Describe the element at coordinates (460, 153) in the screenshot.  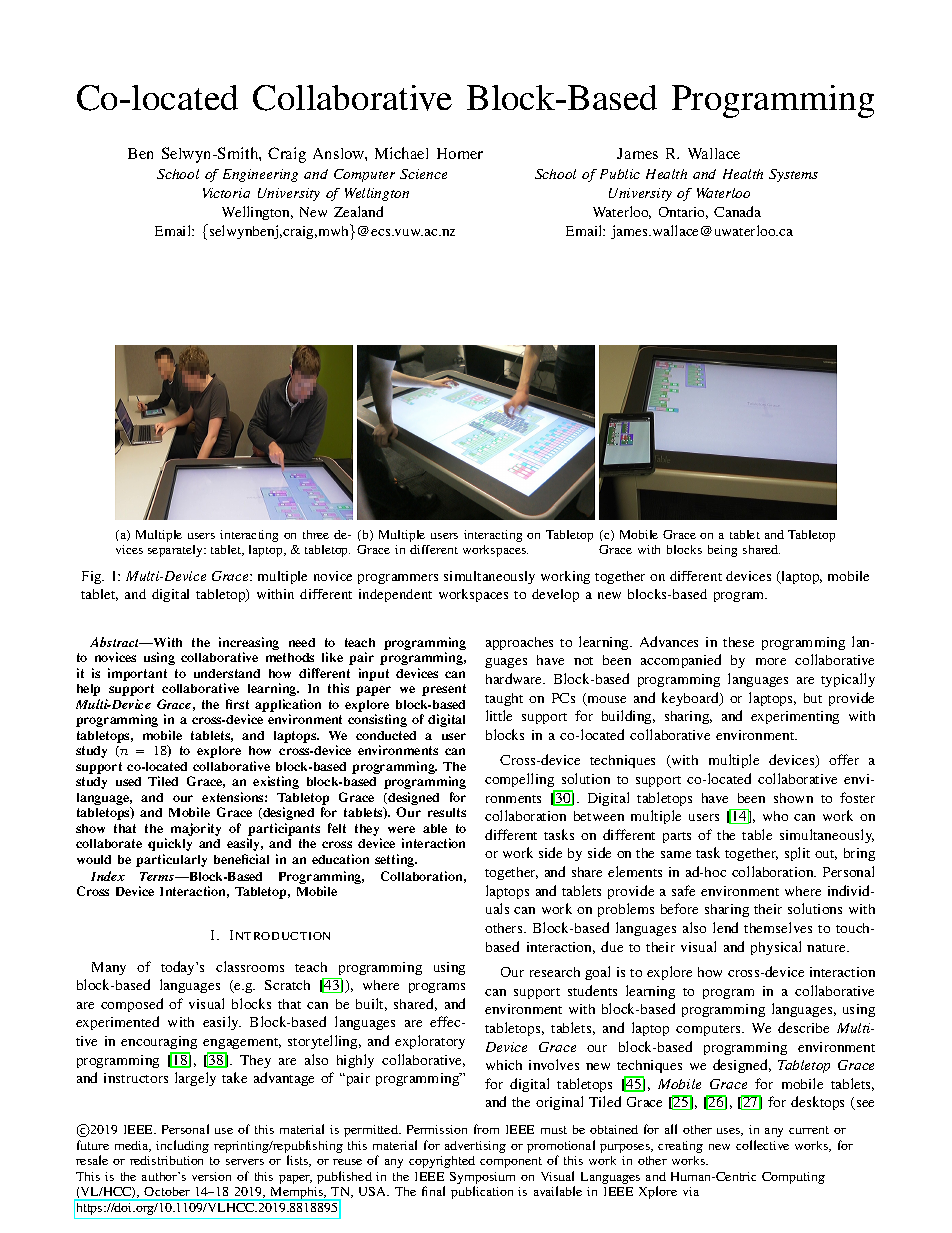
I see `Homer` at that location.
